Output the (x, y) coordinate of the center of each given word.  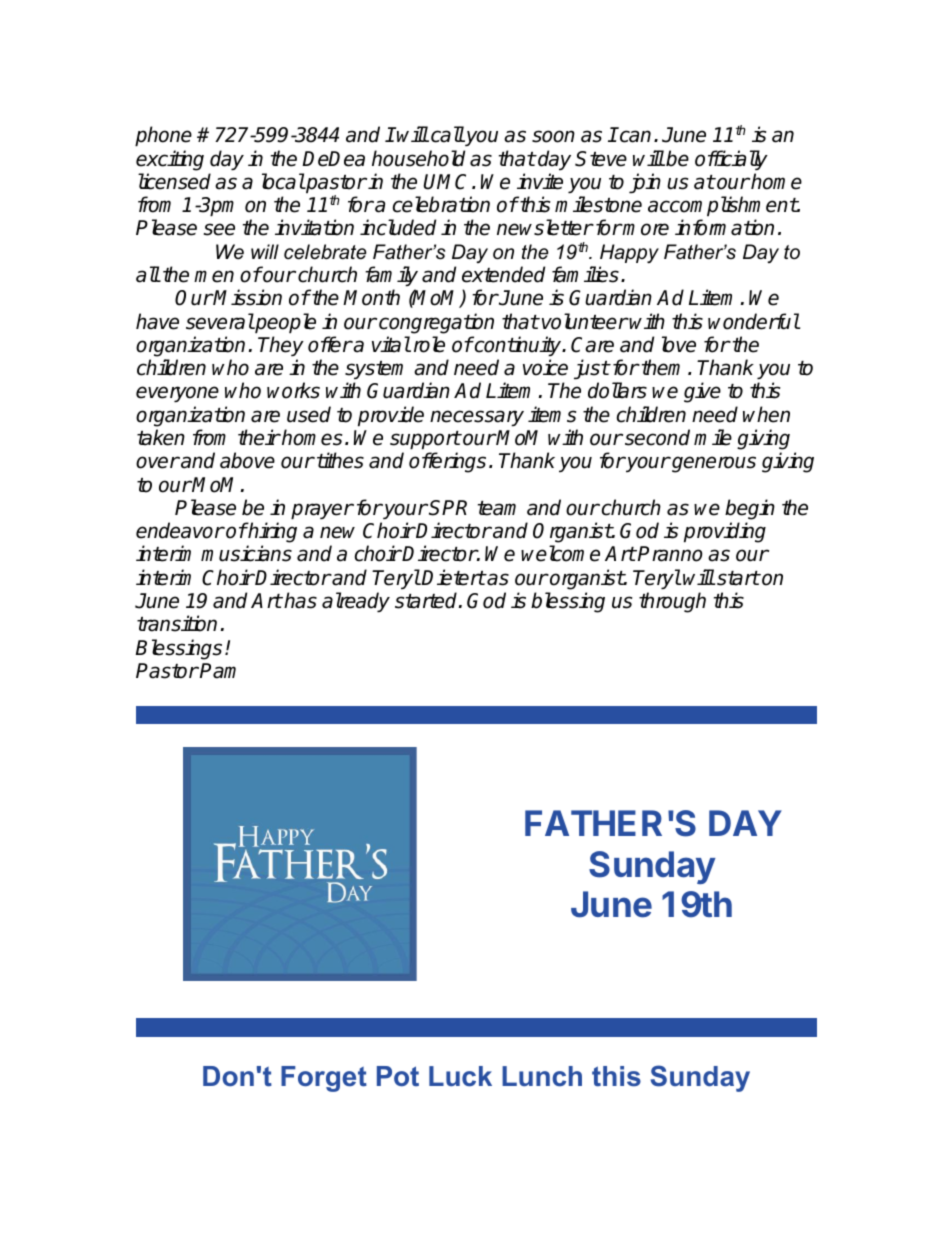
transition (177, 623)
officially (731, 160)
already (356, 602)
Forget (324, 1079)
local (283, 181)
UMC (448, 182)
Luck (460, 1076)
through (672, 602)
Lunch (542, 1076)
